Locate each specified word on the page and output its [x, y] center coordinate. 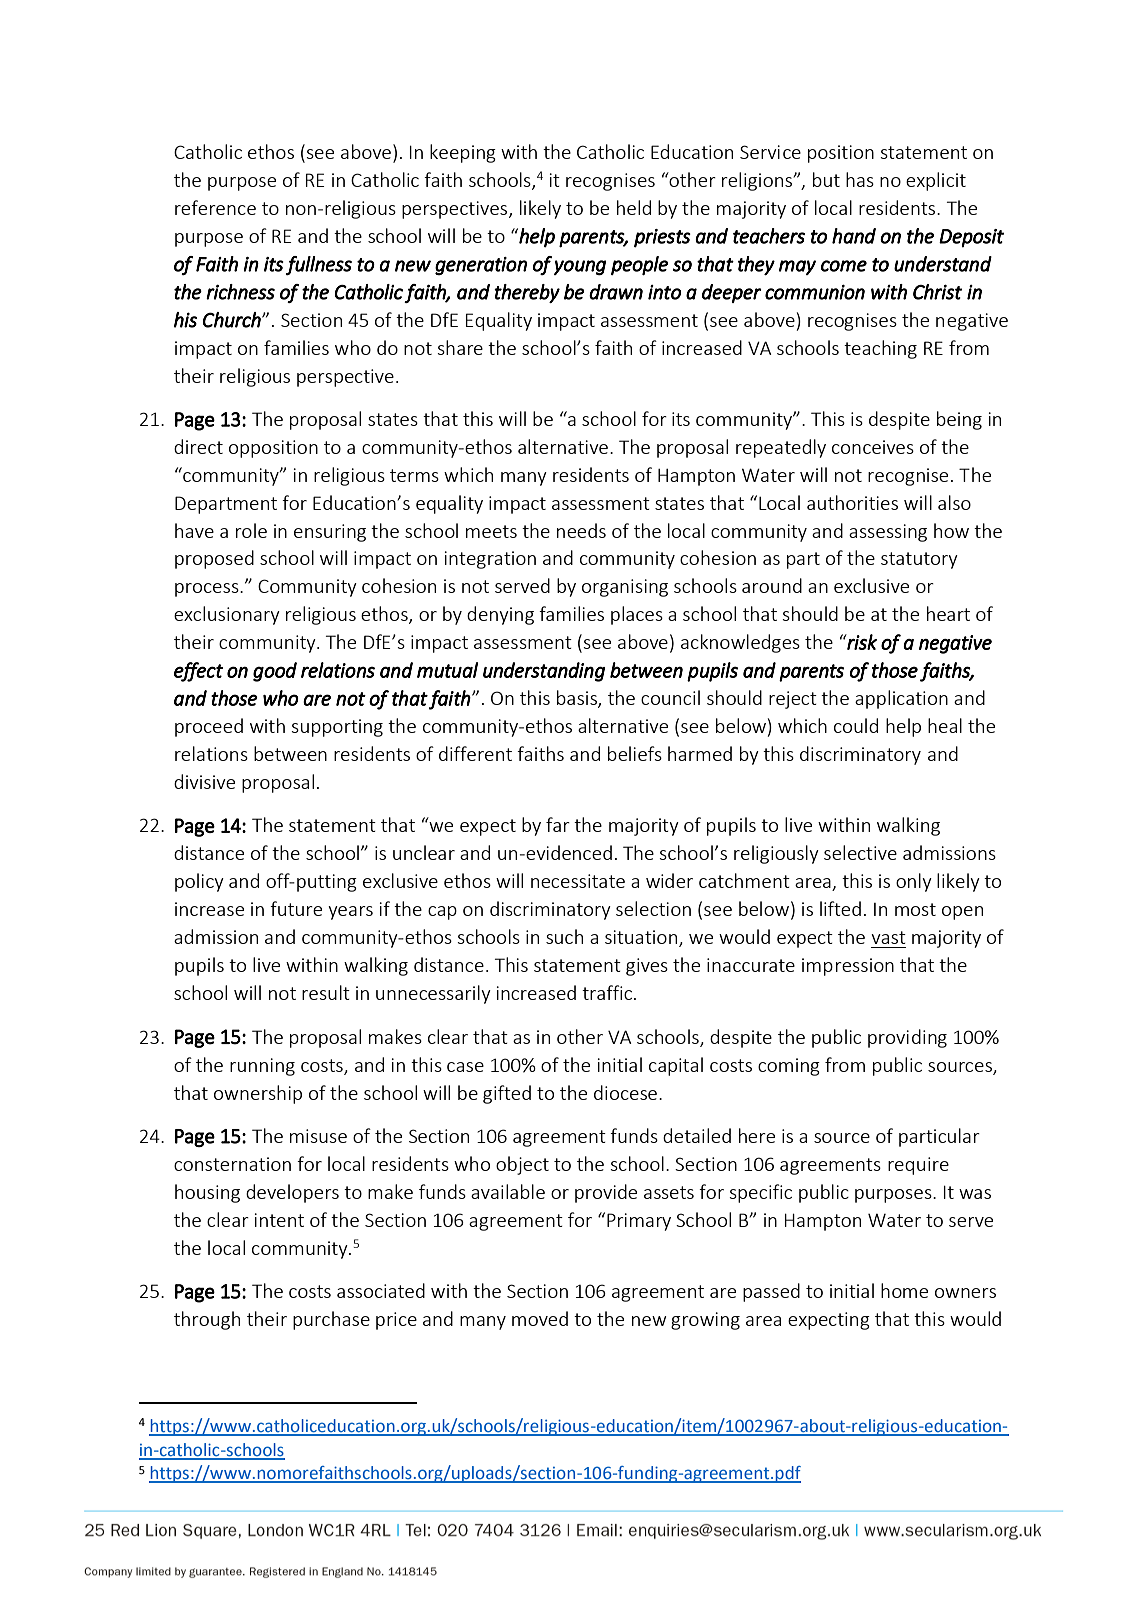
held [634, 207]
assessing [888, 533]
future [296, 908]
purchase [331, 1320]
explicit [936, 181]
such [564, 936]
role [251, 530]
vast [888, 937]
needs [581, 530]
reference [215, 207]
